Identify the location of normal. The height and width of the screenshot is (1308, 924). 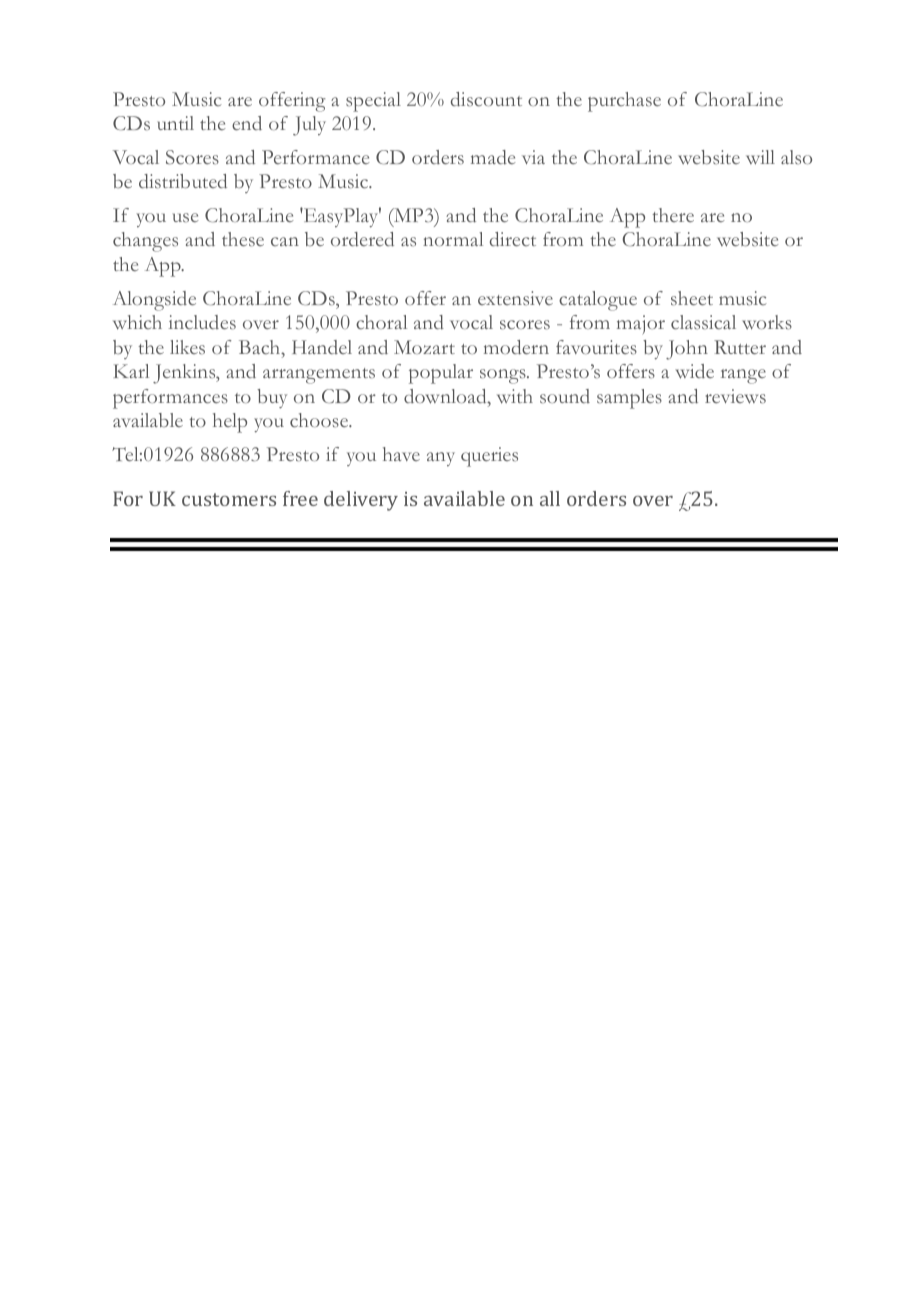
(453, 239).
